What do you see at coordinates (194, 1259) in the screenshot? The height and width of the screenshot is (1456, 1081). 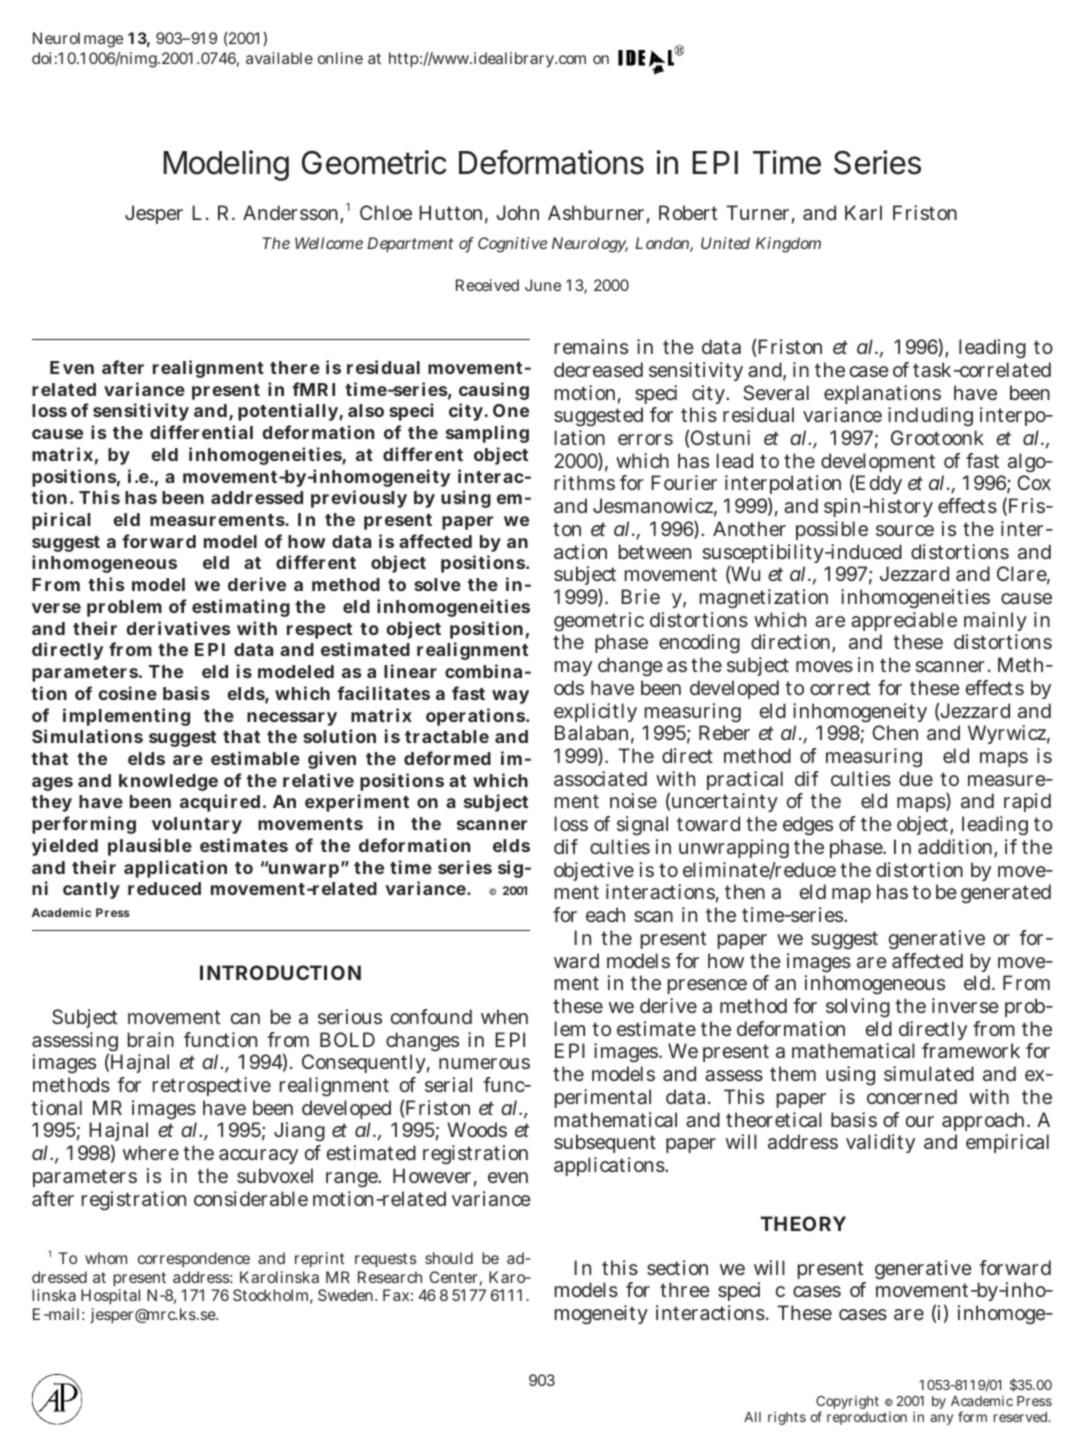 I see `correspondence` at bounding box center [194, 1259].
